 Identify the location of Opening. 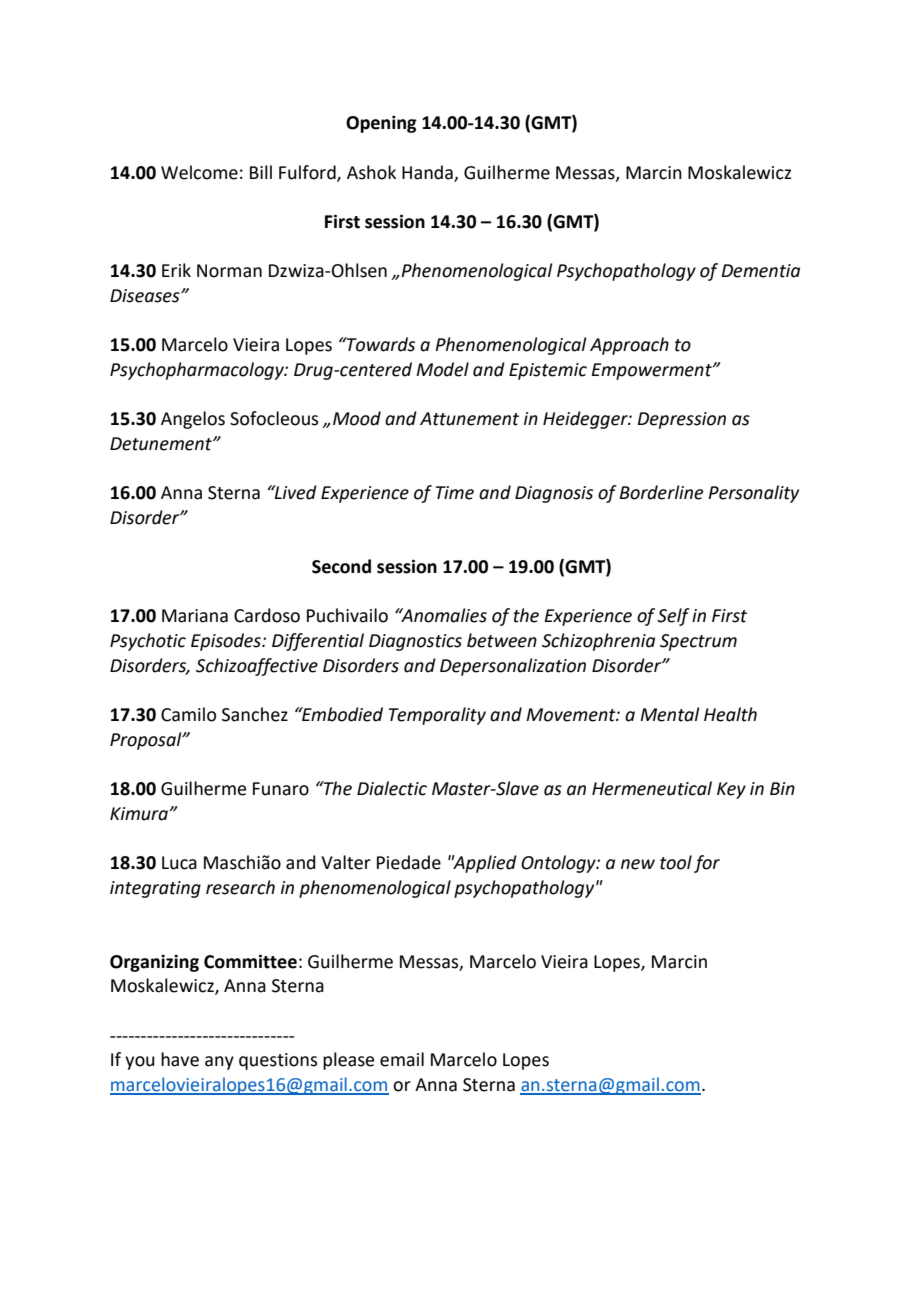
(381, 124).
